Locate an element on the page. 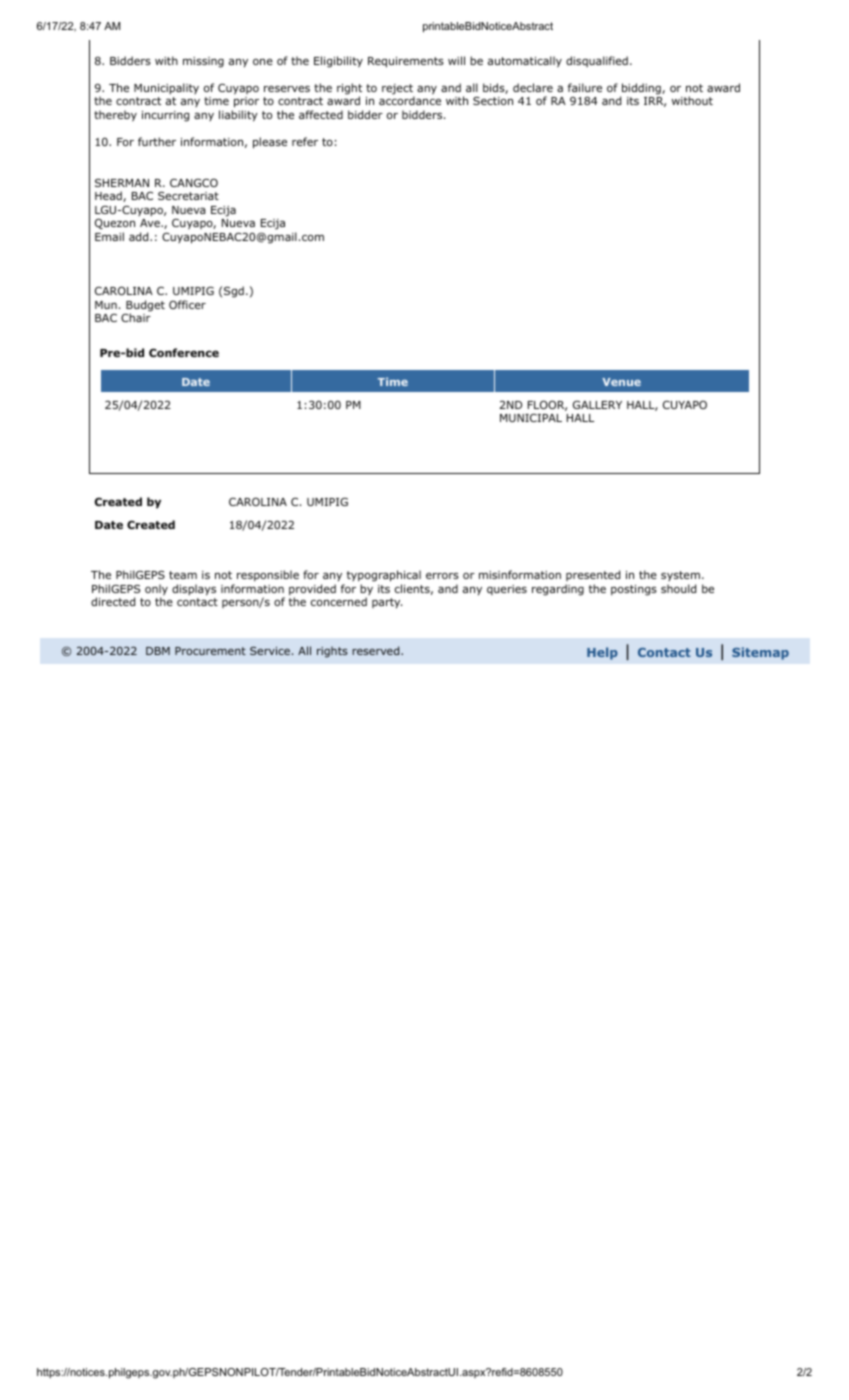  Procurement is located at coordinates (210, 651).
